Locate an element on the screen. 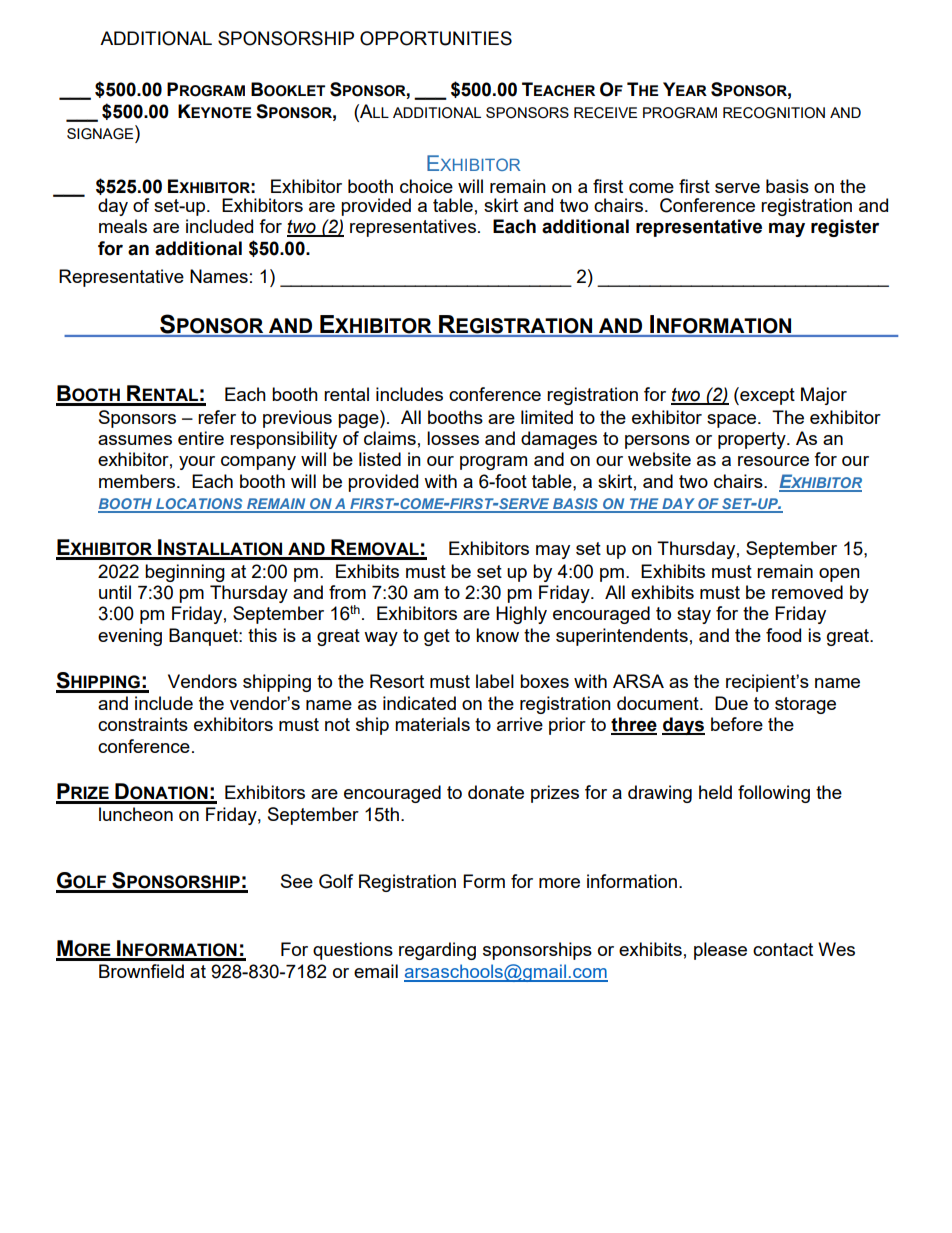  regarding is located at coordinates (437, 951).
